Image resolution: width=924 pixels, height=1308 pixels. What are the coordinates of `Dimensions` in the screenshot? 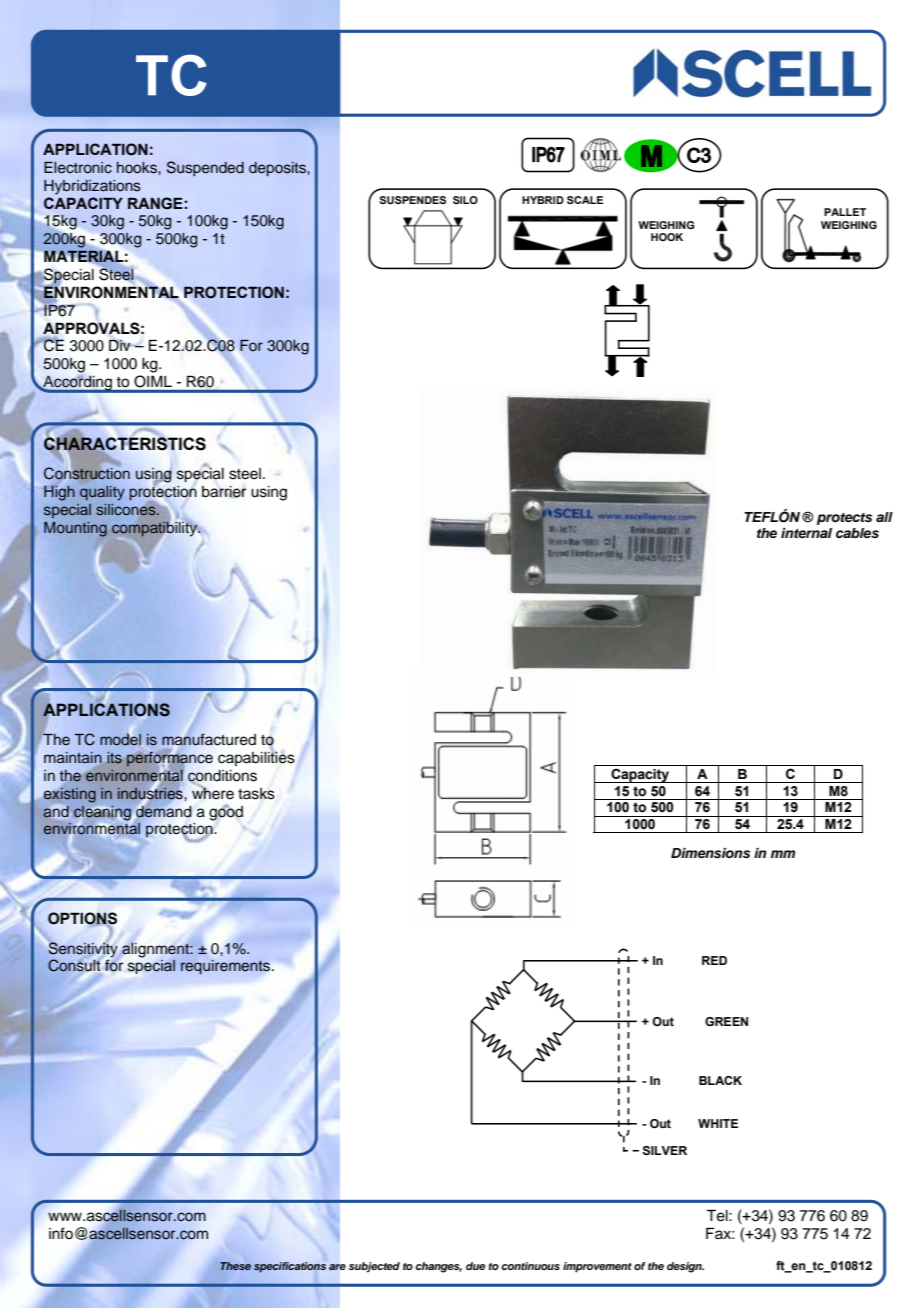 It's located at (710, 853).
